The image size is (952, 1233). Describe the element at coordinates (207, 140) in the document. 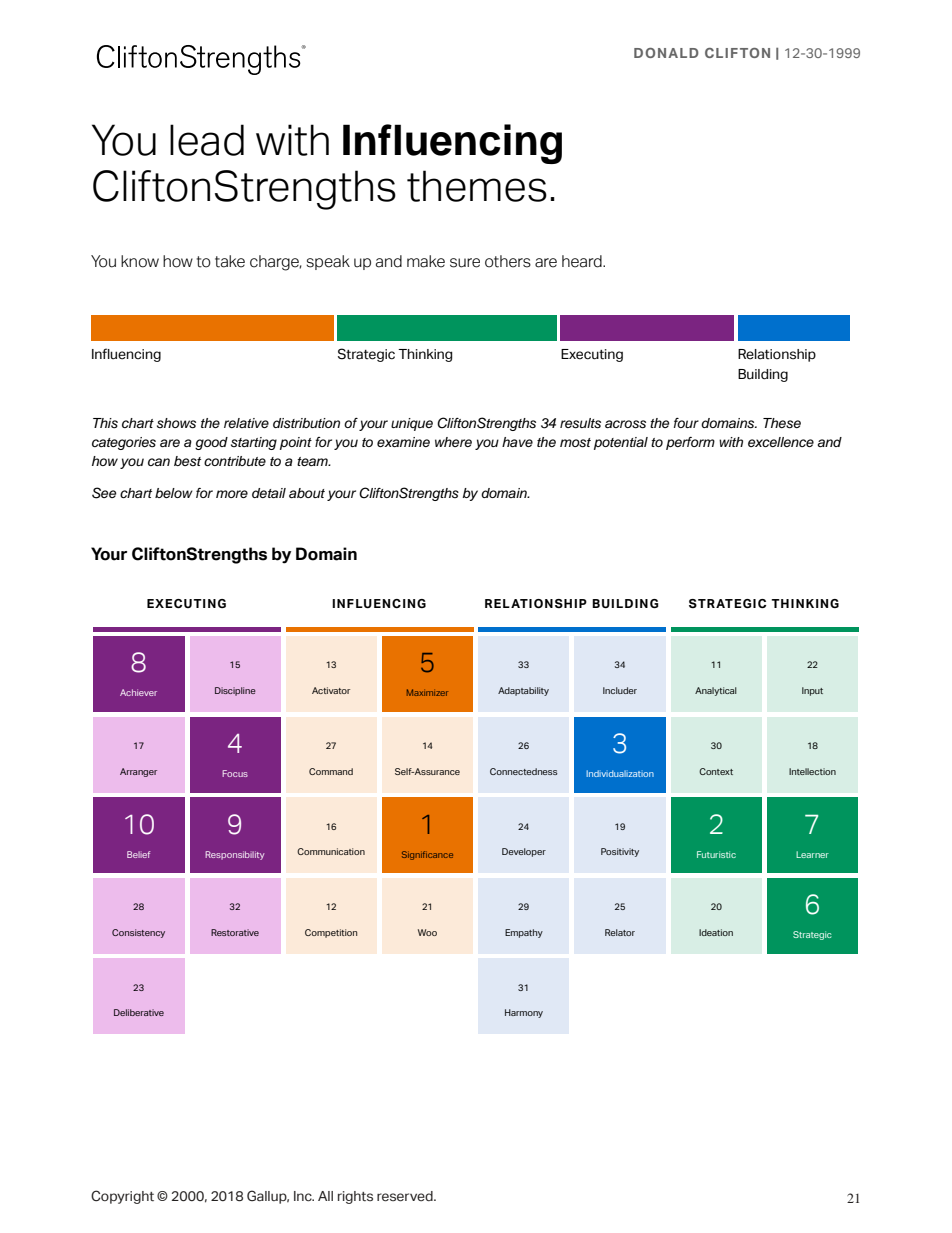

I see `lead` at that location.
